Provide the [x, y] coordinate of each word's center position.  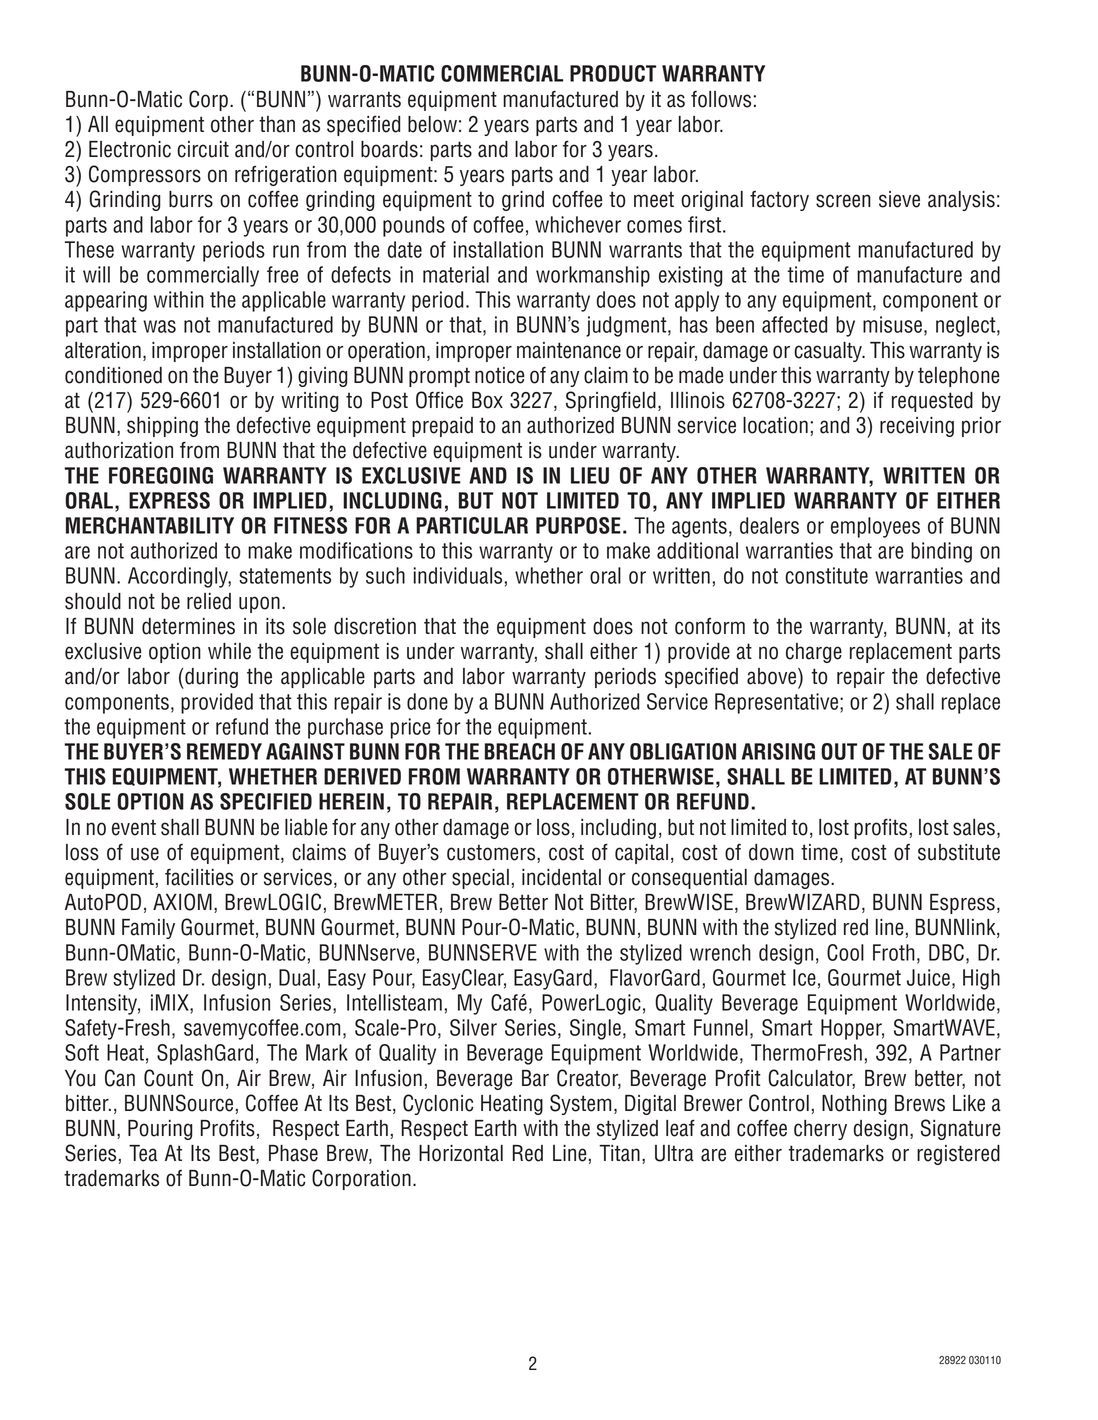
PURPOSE [578, 525]
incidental [561, 877]
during [210, 678]
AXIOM [182, 902]
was [159, 326]
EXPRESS [169, 500]
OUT [839, 751]
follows [721, 99]
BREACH [520, 751]
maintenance [569, 350]
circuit [203, 149]
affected [794, 324]
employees [875, 527]
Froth [894, 952]
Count [168, 1078]
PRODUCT [613, 73]
